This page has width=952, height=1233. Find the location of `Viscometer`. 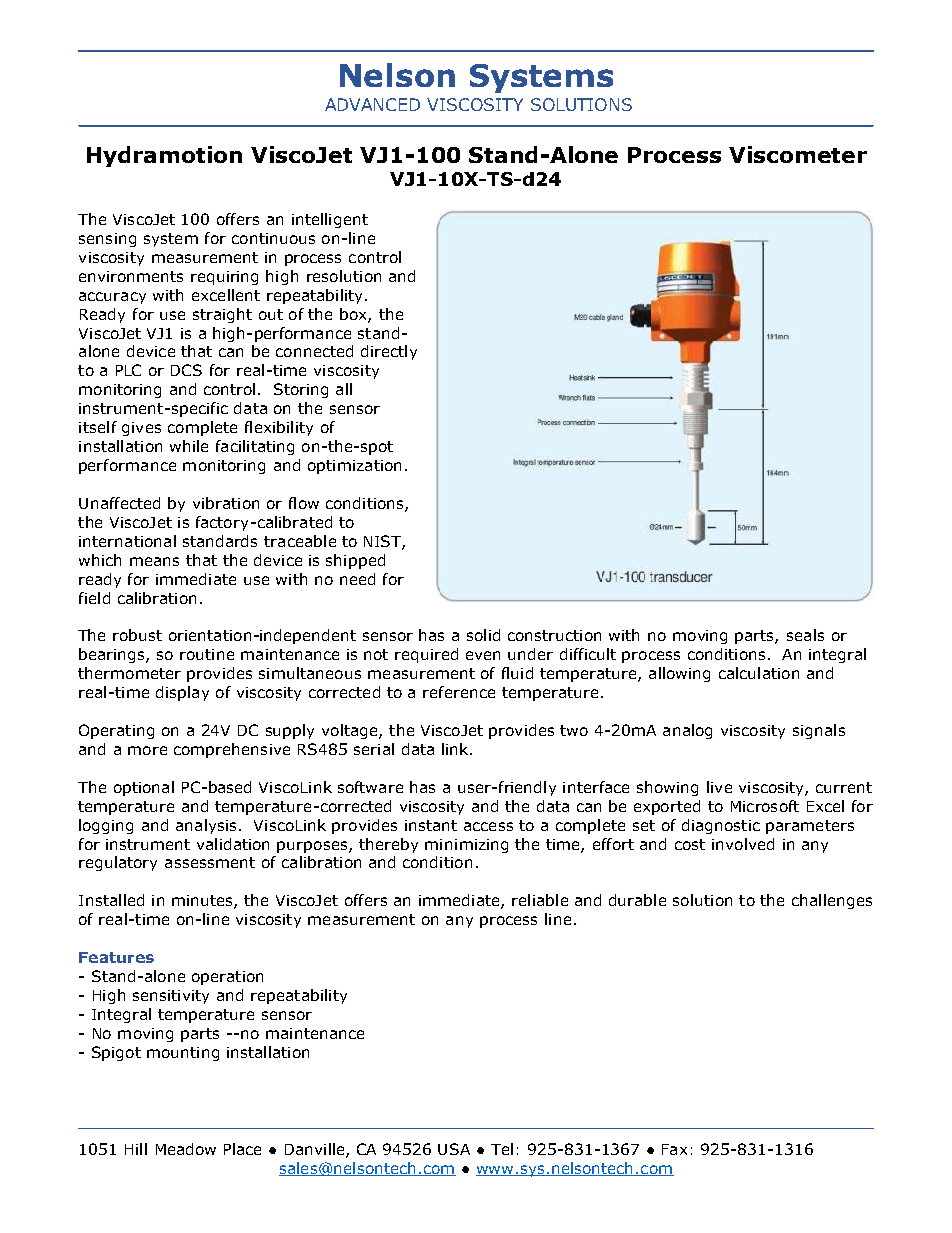

Viscometer is located at coordinates (798, 154).
